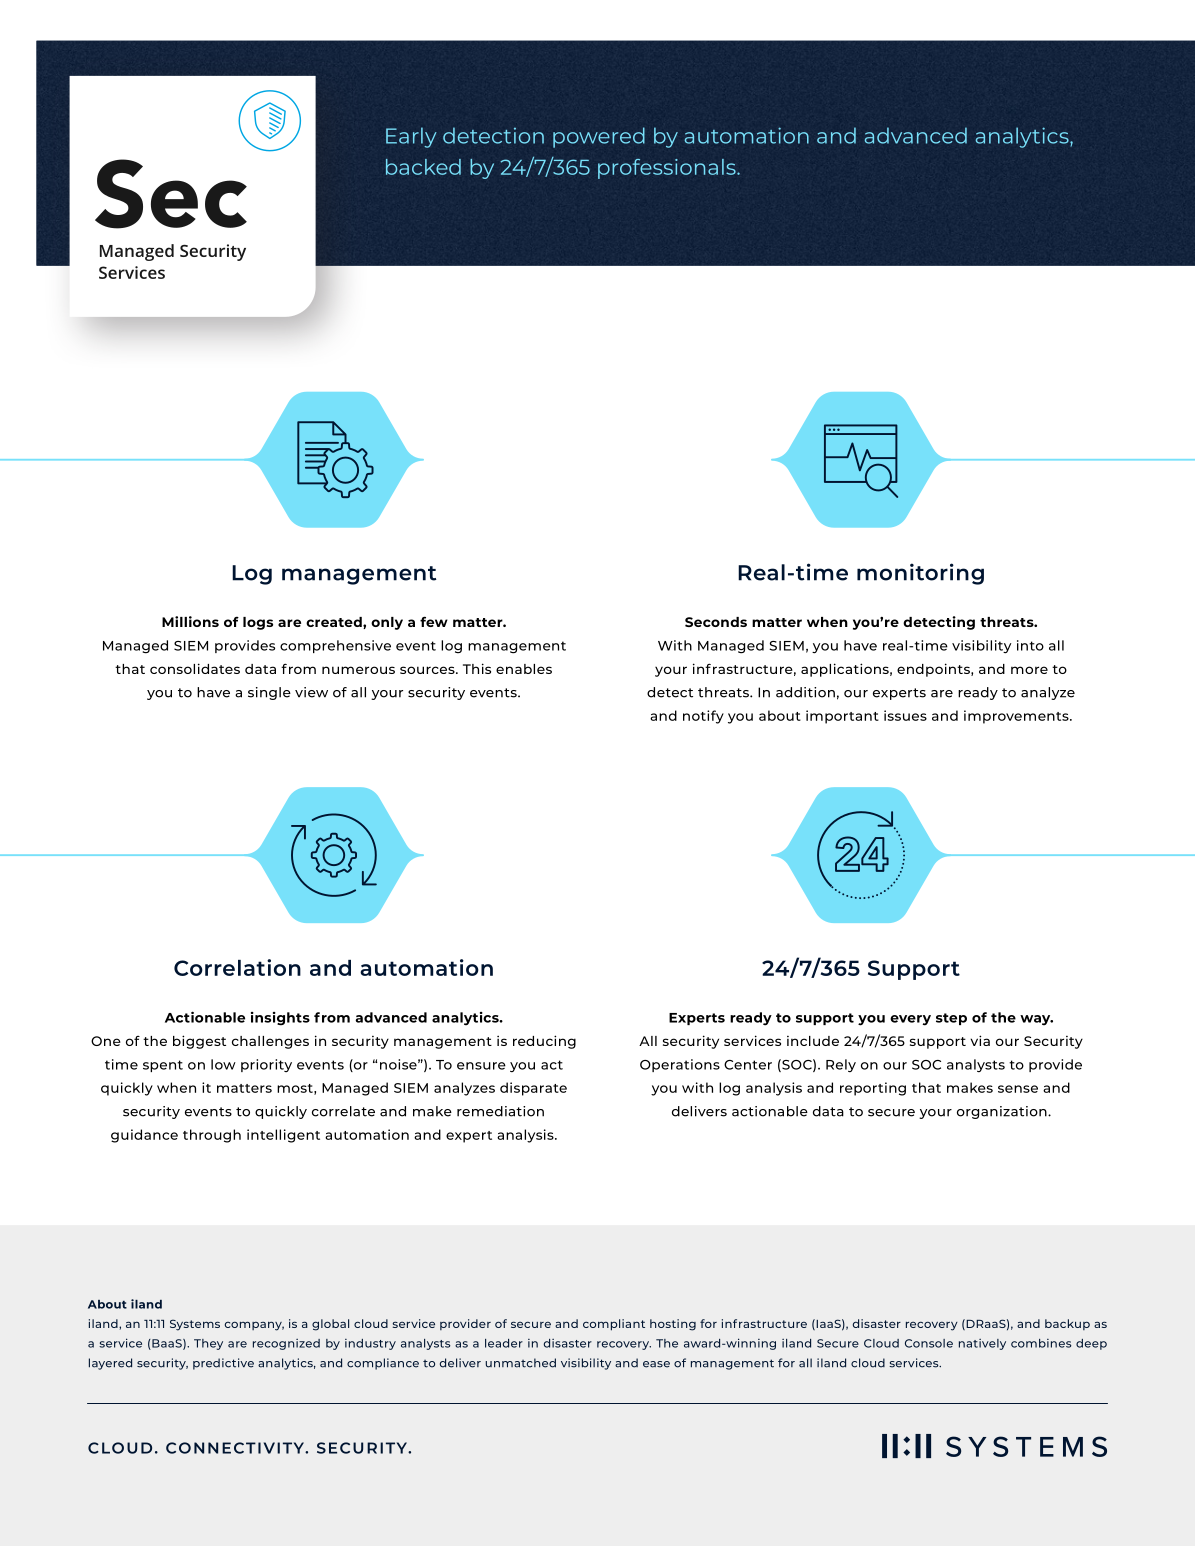 The width and height of the screenshot is (1195, 1546). Describe the element at coordinates (599, 137) in the screenshot. I see `powered` at that location.
